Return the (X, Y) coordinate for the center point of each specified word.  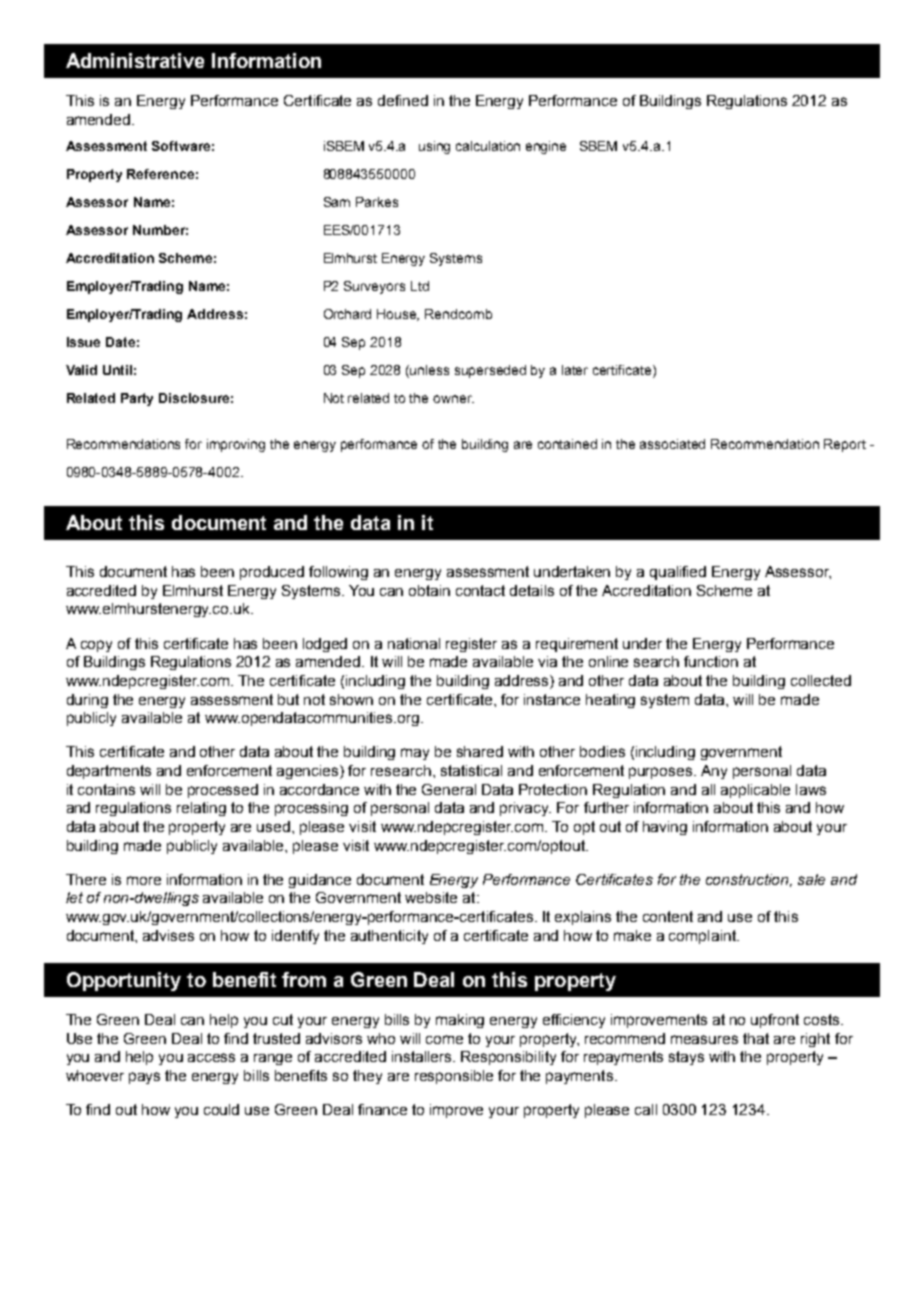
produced (272, 573)
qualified (678, 573)
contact (480, 590)
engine (546, 147)
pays (144, 1078)
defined (403, 100)
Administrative (135, 60)
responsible (454, 1077)
